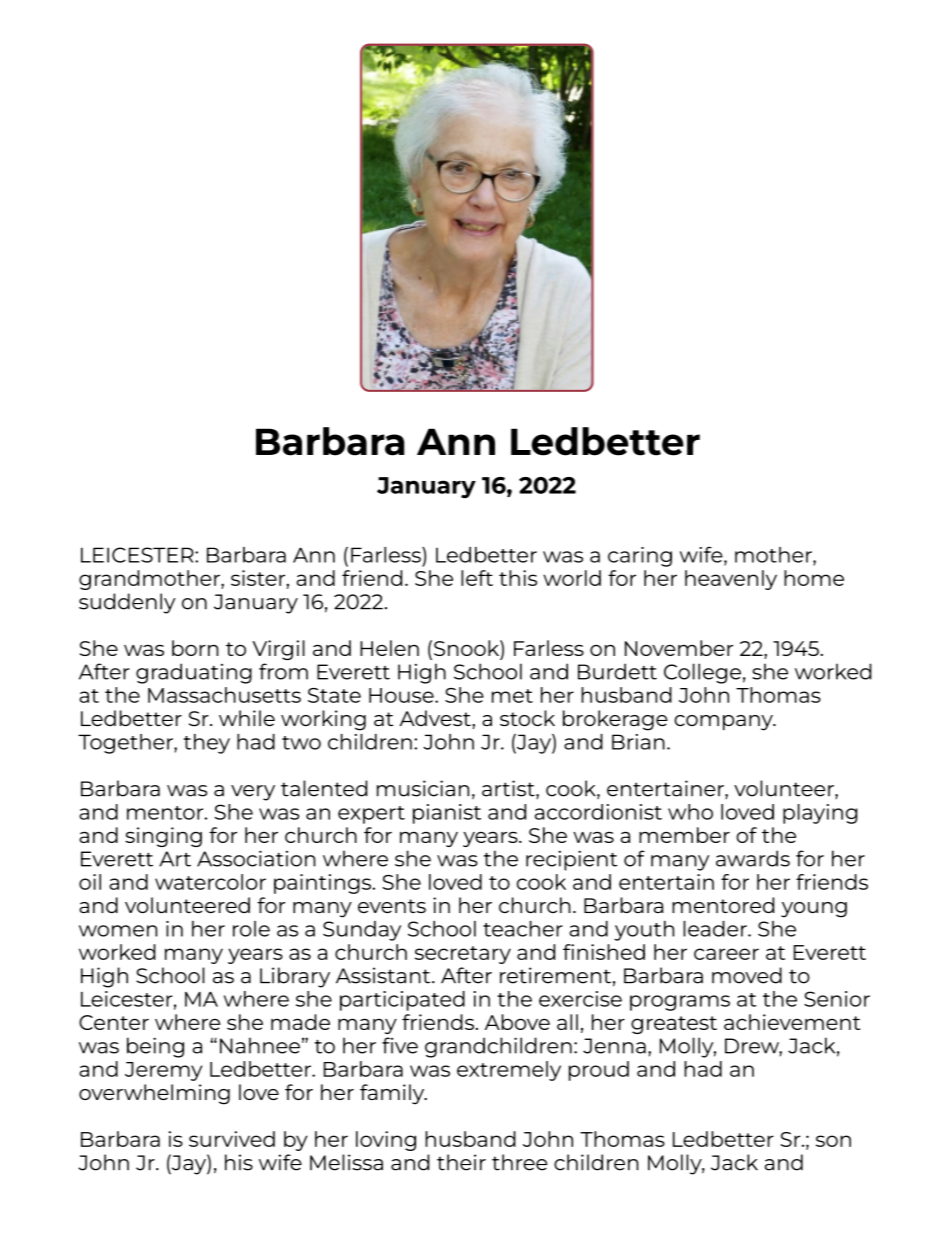 Image resolution: width=952 pixels, height=1233 pixels. What do you see at coordinates (118, 931) in the screenshot?
I see `women` at bounding box center [118, 931].
